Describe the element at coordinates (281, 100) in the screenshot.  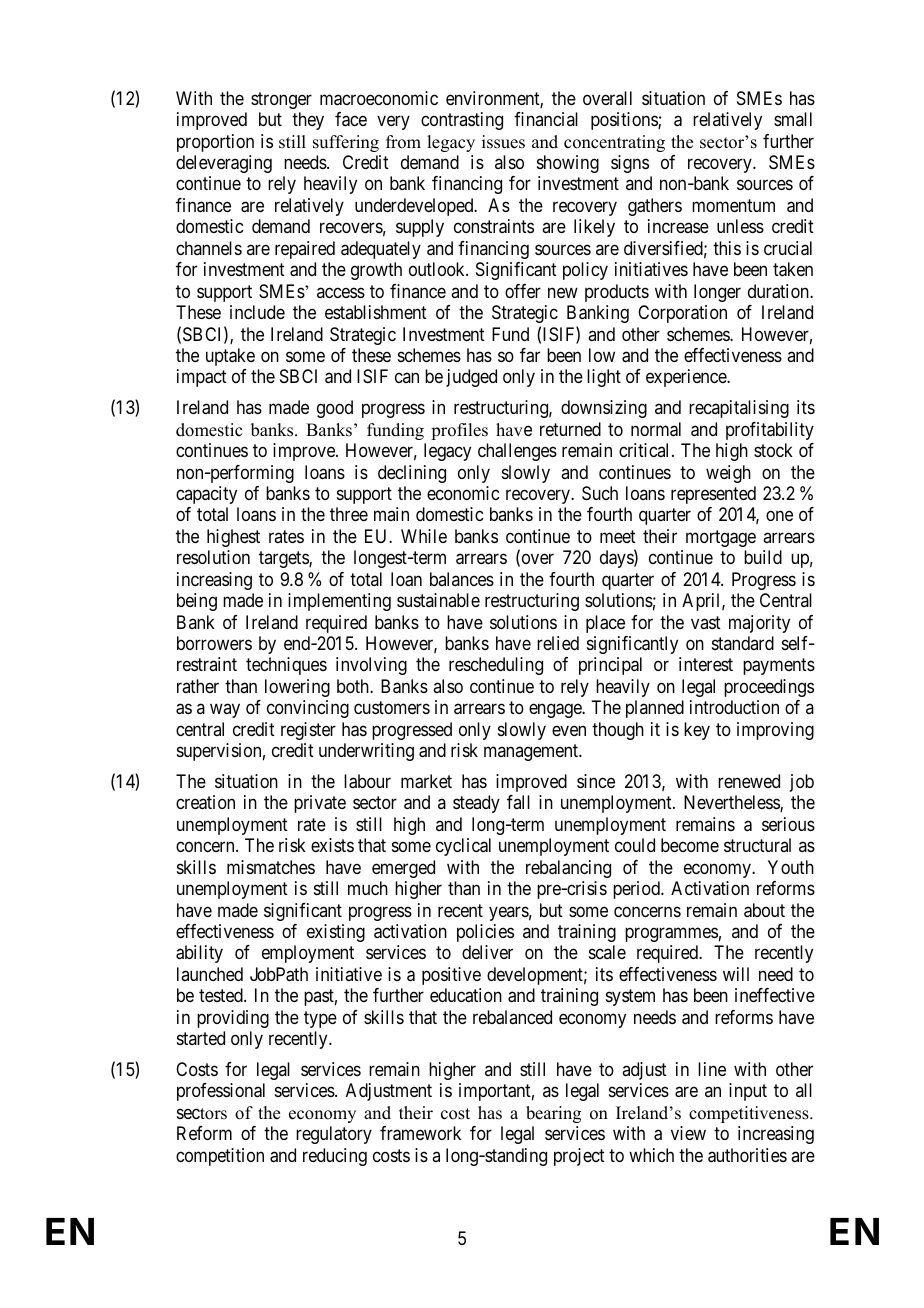
I see `stronger` at that location.
